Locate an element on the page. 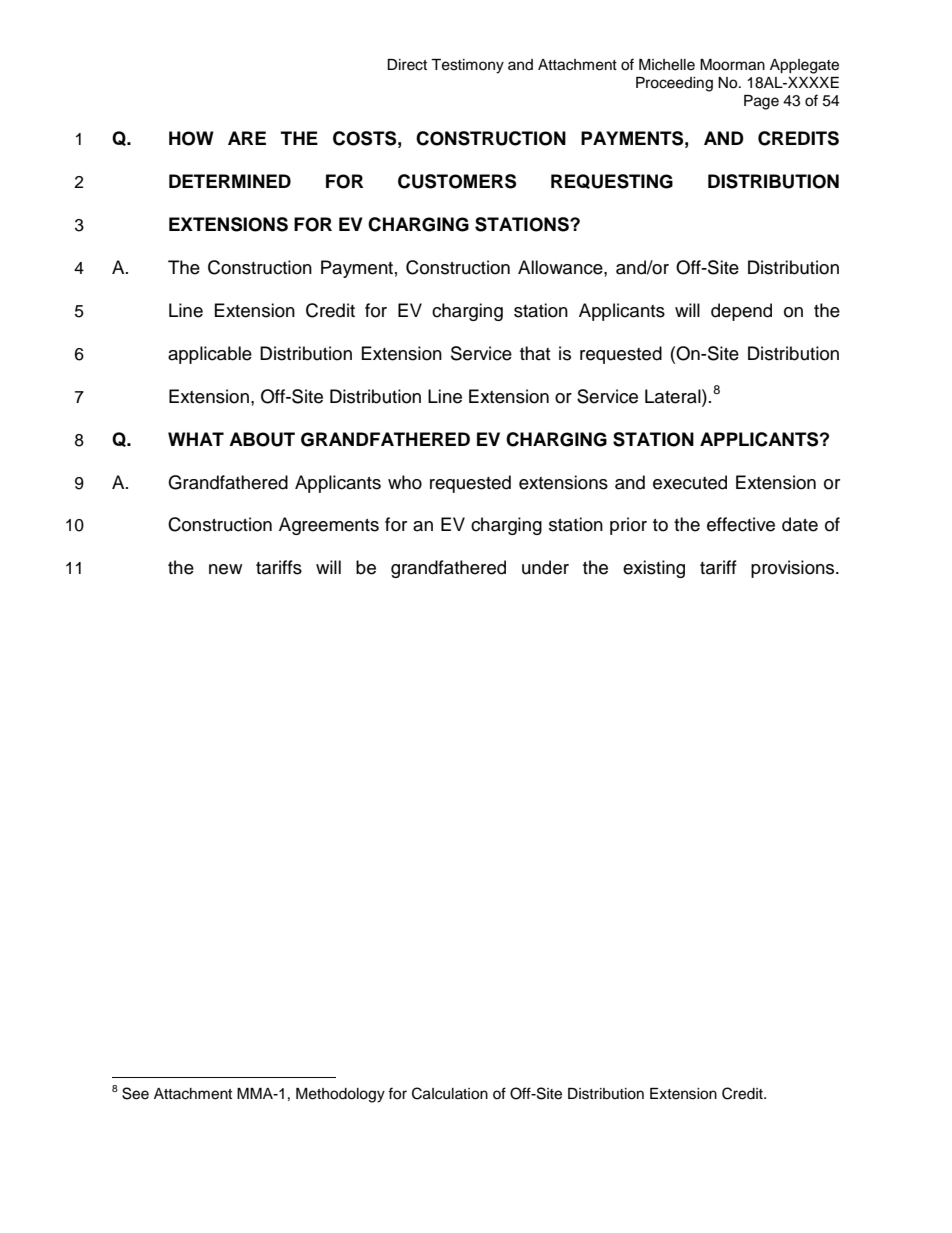 The image size is (952, 1233). that is located at coordinates (535, 353).
